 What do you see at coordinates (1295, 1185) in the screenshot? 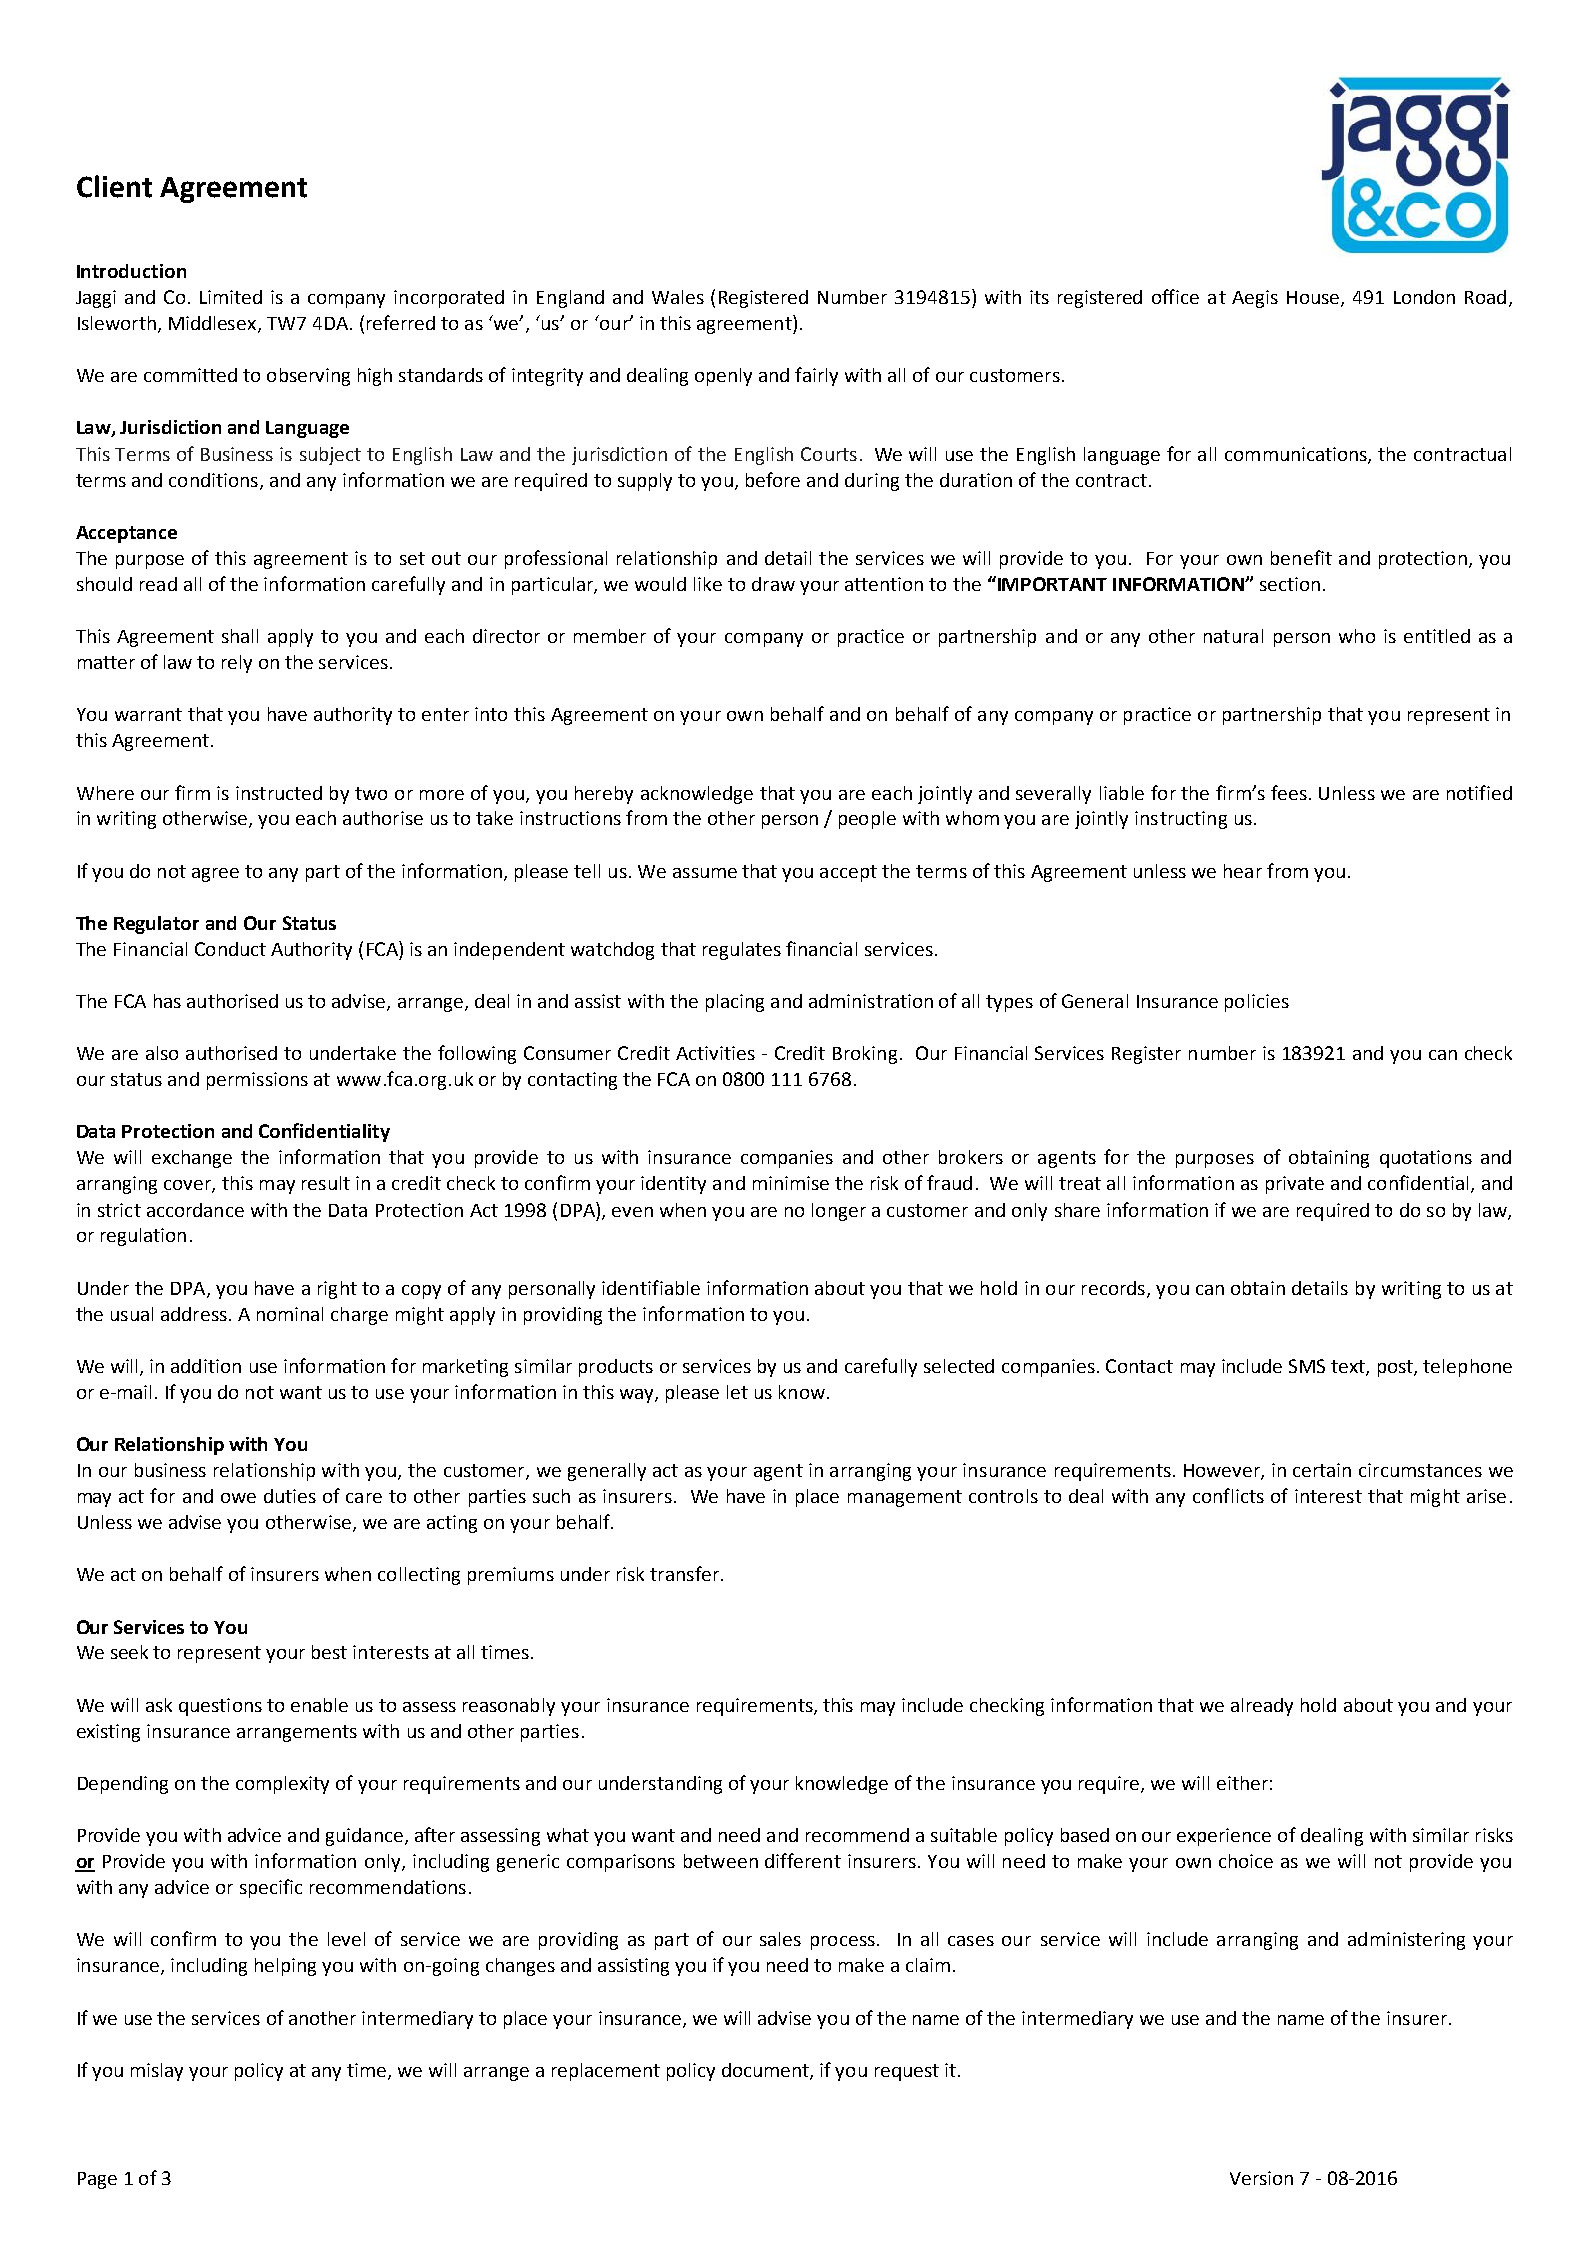
I see `private` at bounding box center [1295, 1185].
